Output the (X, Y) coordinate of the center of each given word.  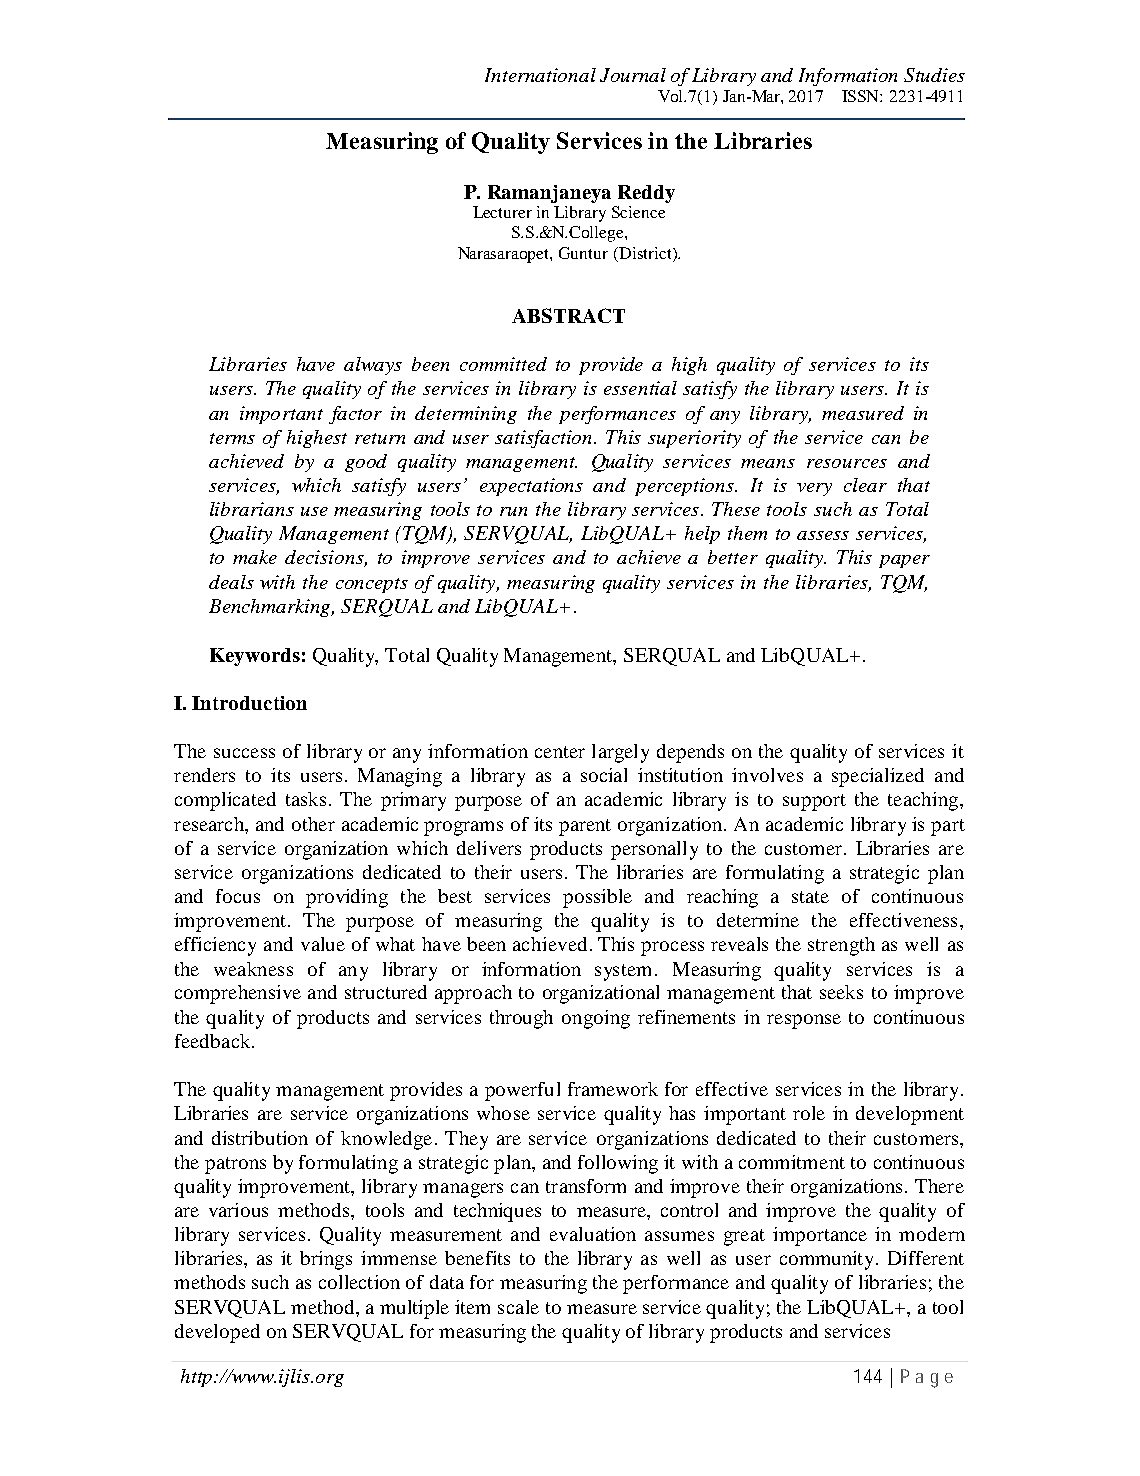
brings (326, 1260)
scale (518, 1307)
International (540, 75)
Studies (934, 75)
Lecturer (502, 212)
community (828, 1260)
